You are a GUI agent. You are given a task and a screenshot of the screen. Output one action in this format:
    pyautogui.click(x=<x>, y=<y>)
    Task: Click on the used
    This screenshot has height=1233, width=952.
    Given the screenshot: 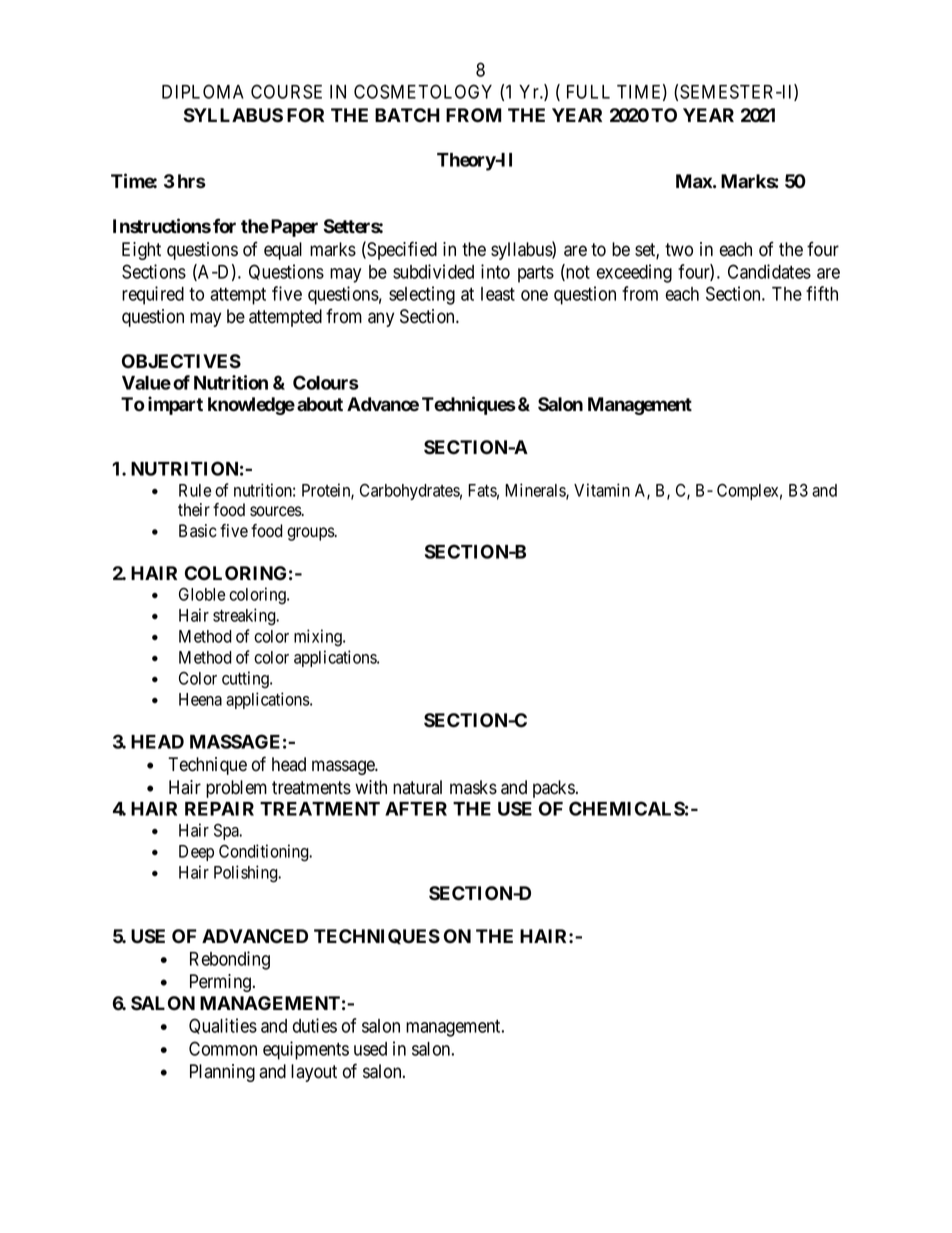 What is the action you would take?
    pyautogui.click(x=370, y=1049)
